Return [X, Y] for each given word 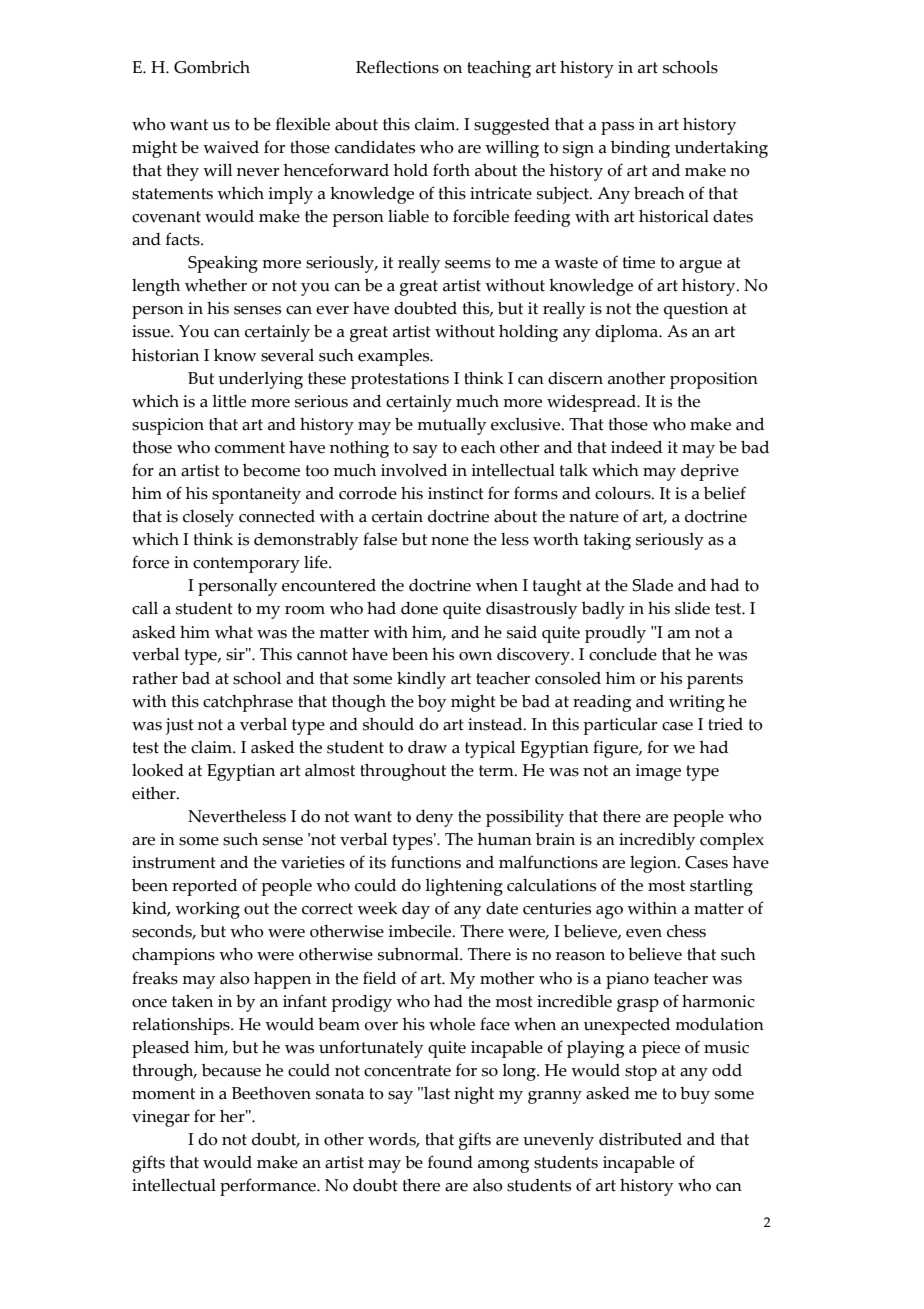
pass [617, 128]
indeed [636, 447]
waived [231, 147]
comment [250, 448]
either [155, 793]
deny [434, 818]
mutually [451, 426]
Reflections [397, 67]
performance [269, 1187]
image [658, 772]
